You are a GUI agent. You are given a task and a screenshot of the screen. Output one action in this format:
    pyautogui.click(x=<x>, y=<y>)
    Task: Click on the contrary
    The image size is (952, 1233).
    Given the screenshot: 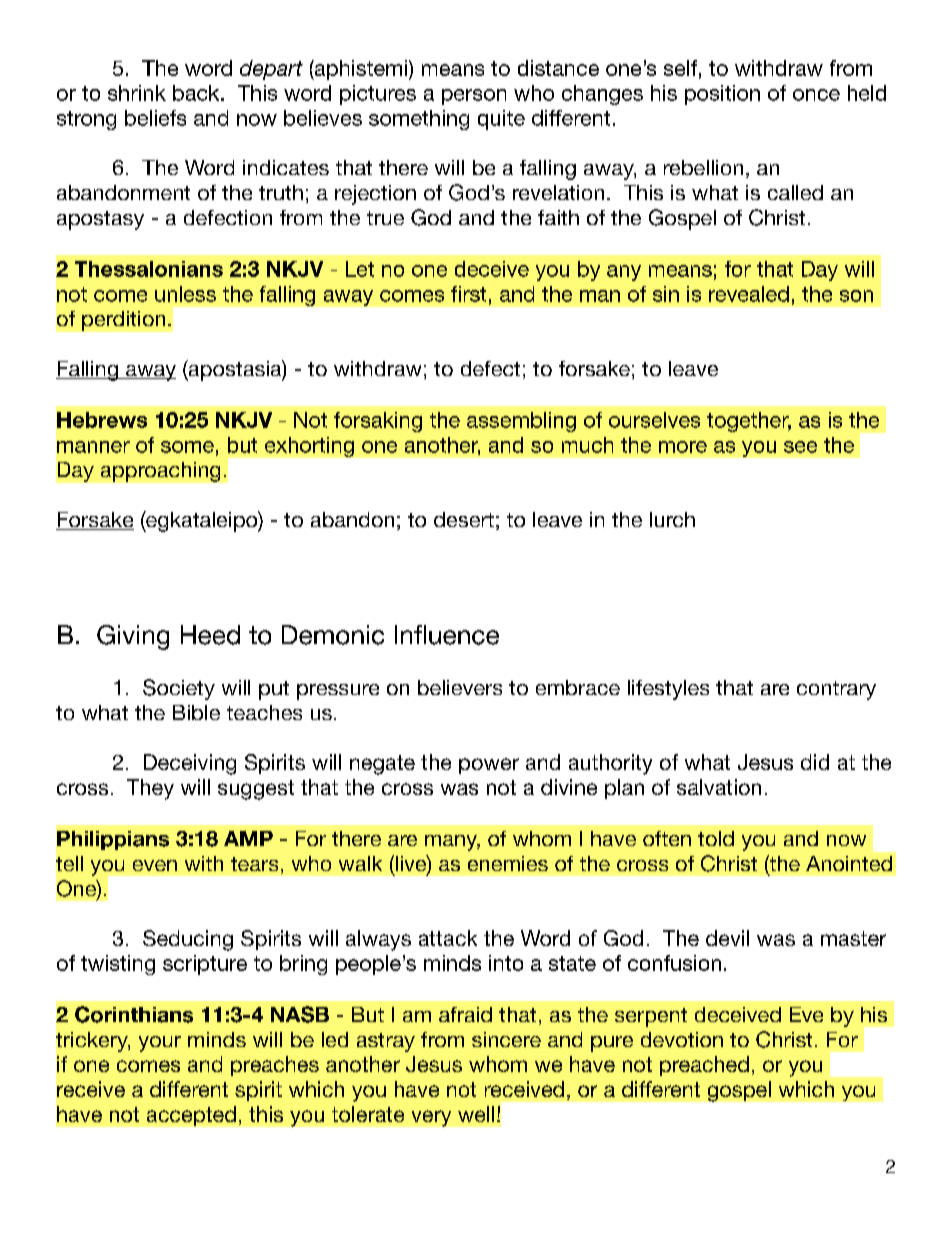 What is the action you would take?
    pyautogui.click(x=836, y=690)
